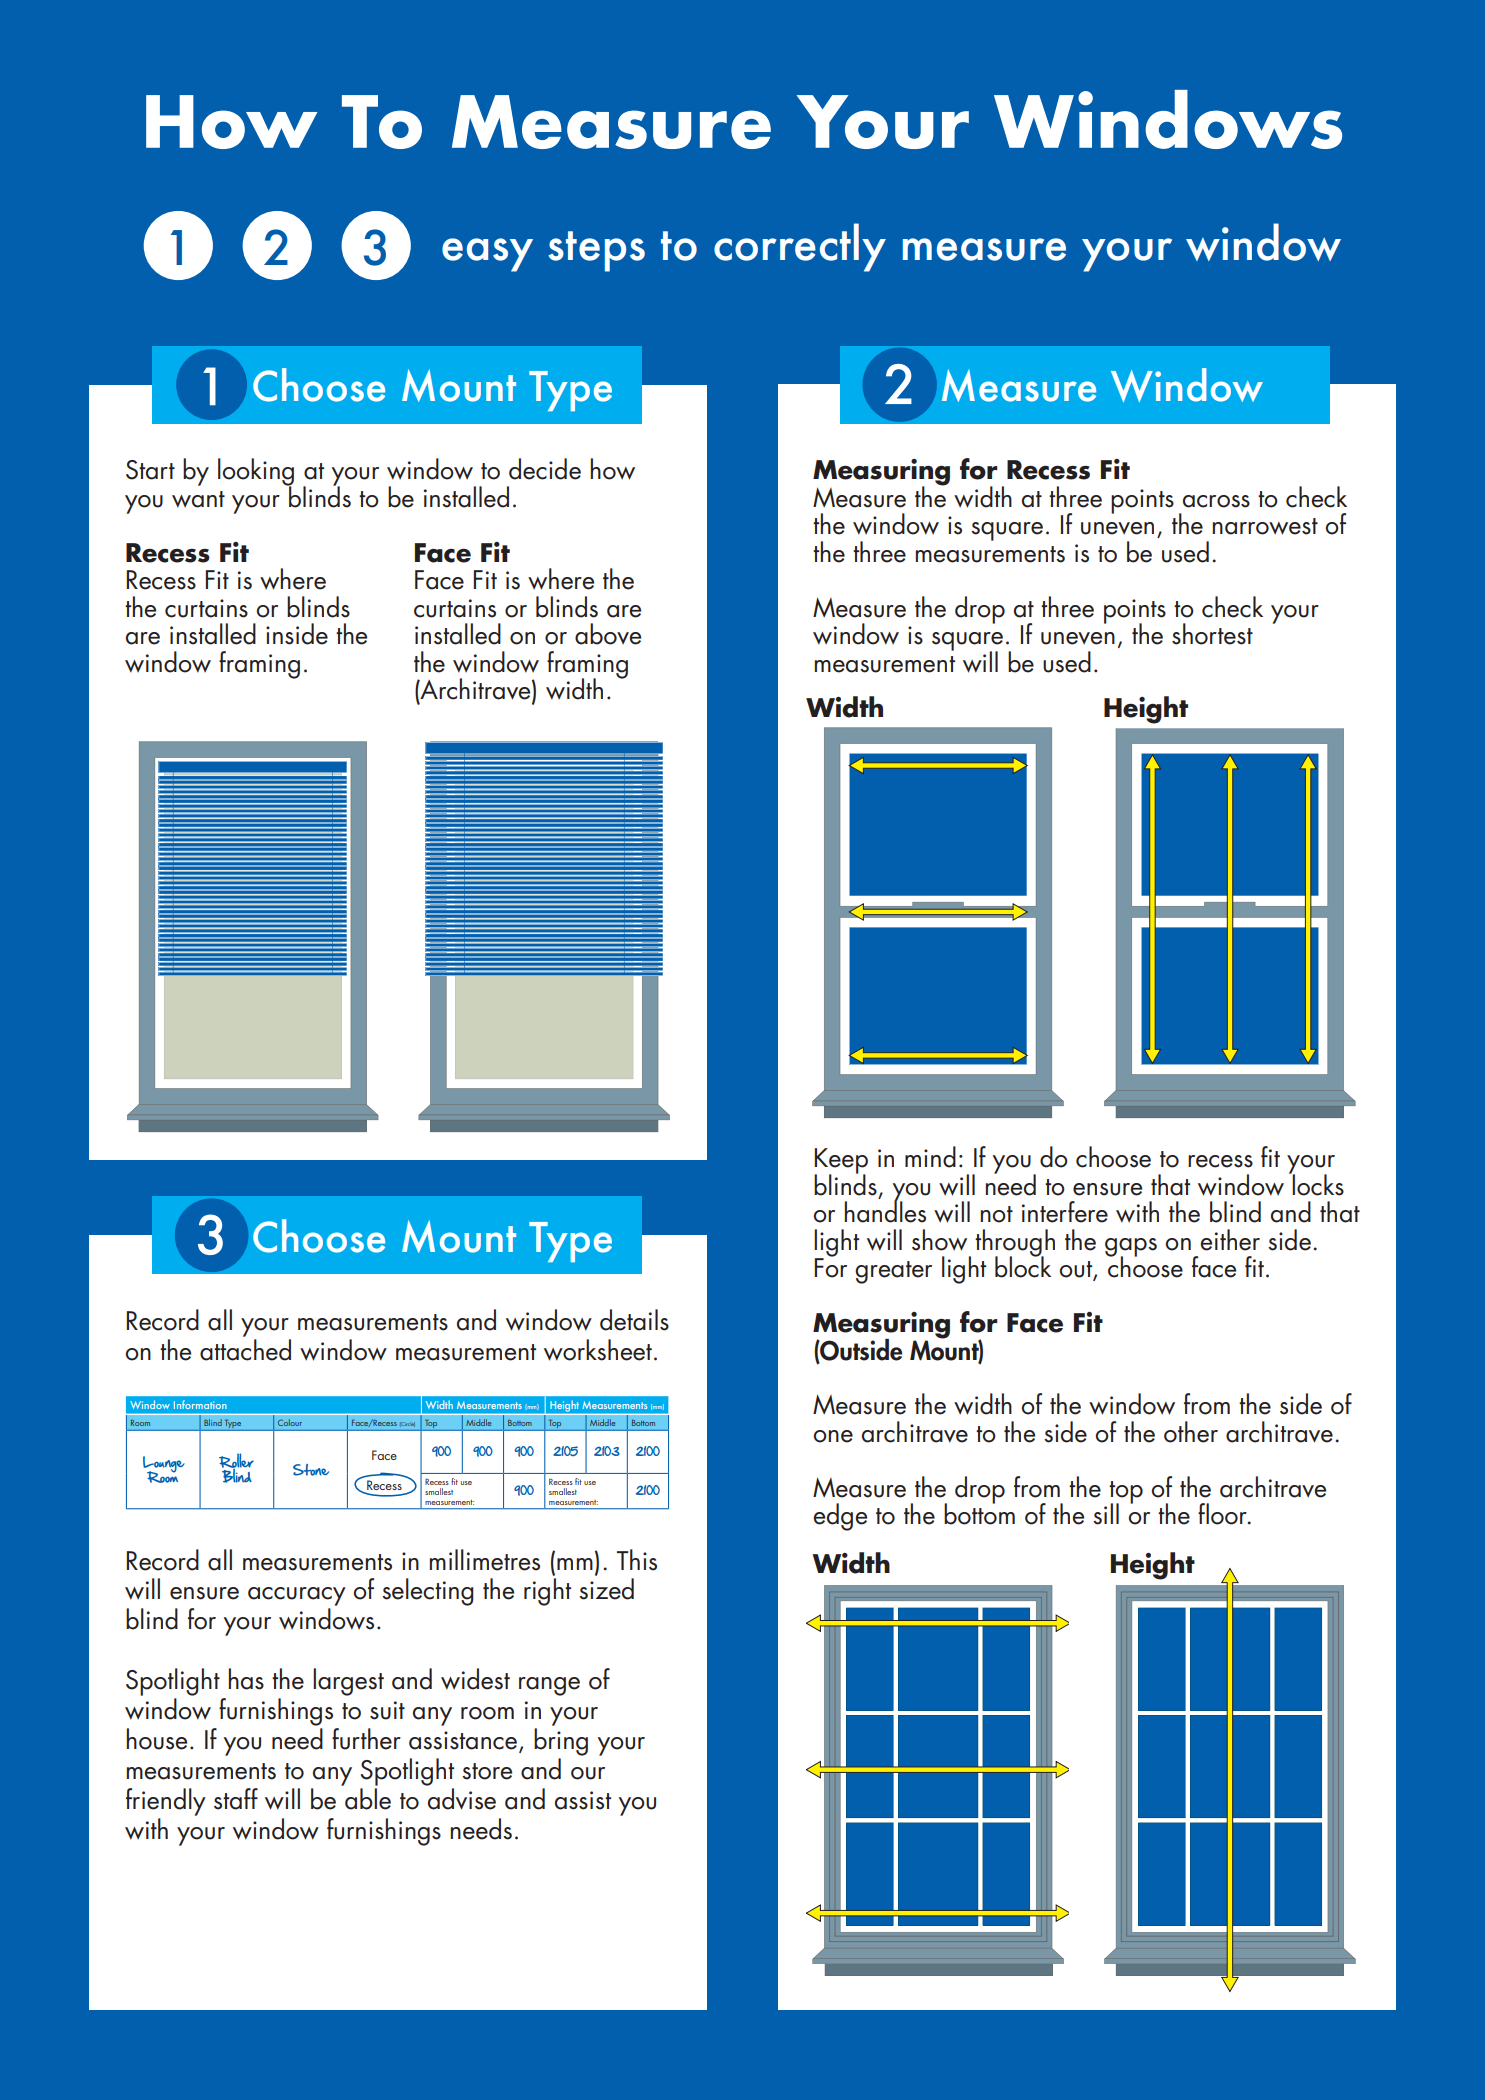 The width and height of the image is (1485, 2100). Describe the element at coordinates (198, 499) in the image. I see `want` at that location.
